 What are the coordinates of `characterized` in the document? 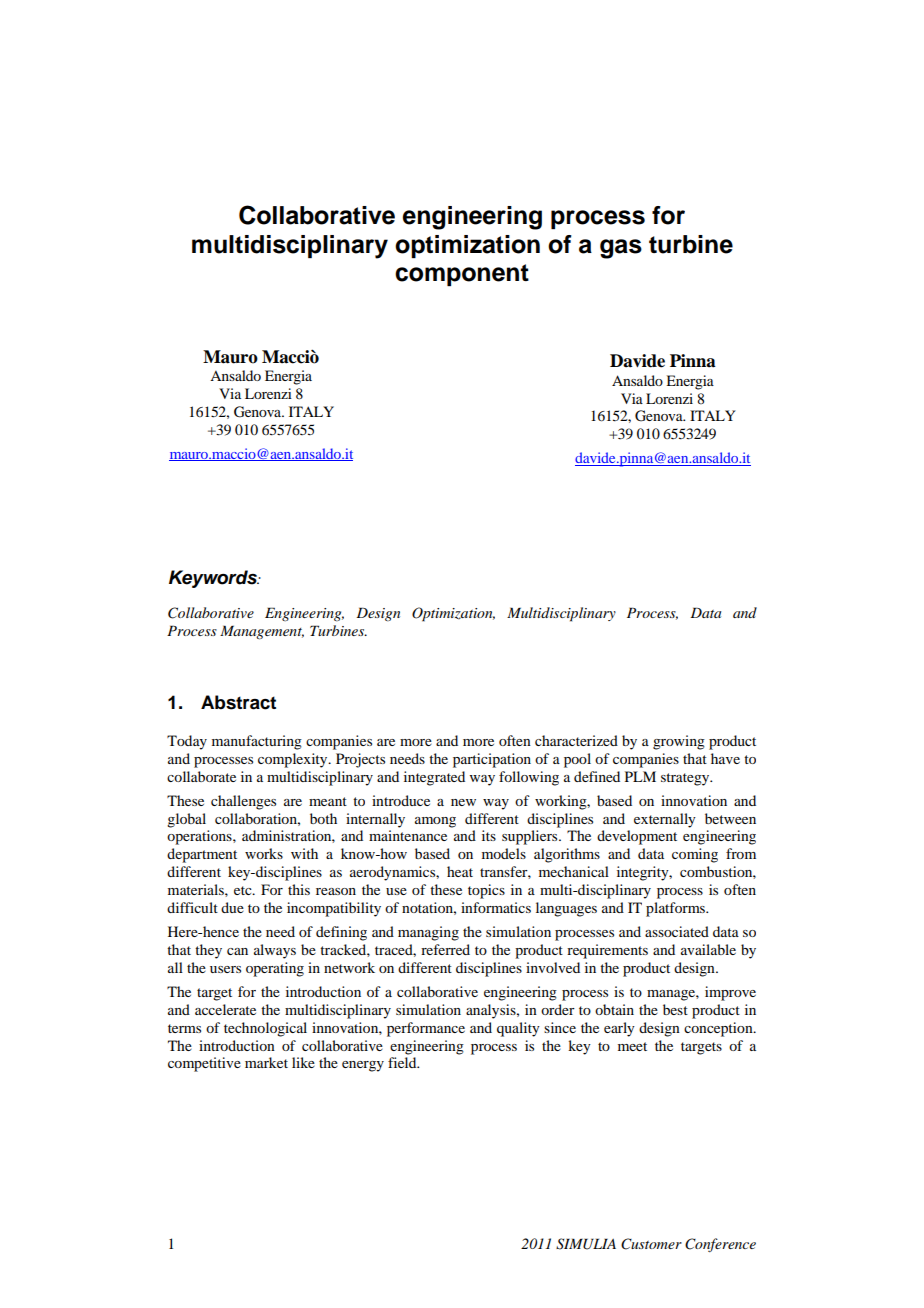 It's located at (576, 740).
